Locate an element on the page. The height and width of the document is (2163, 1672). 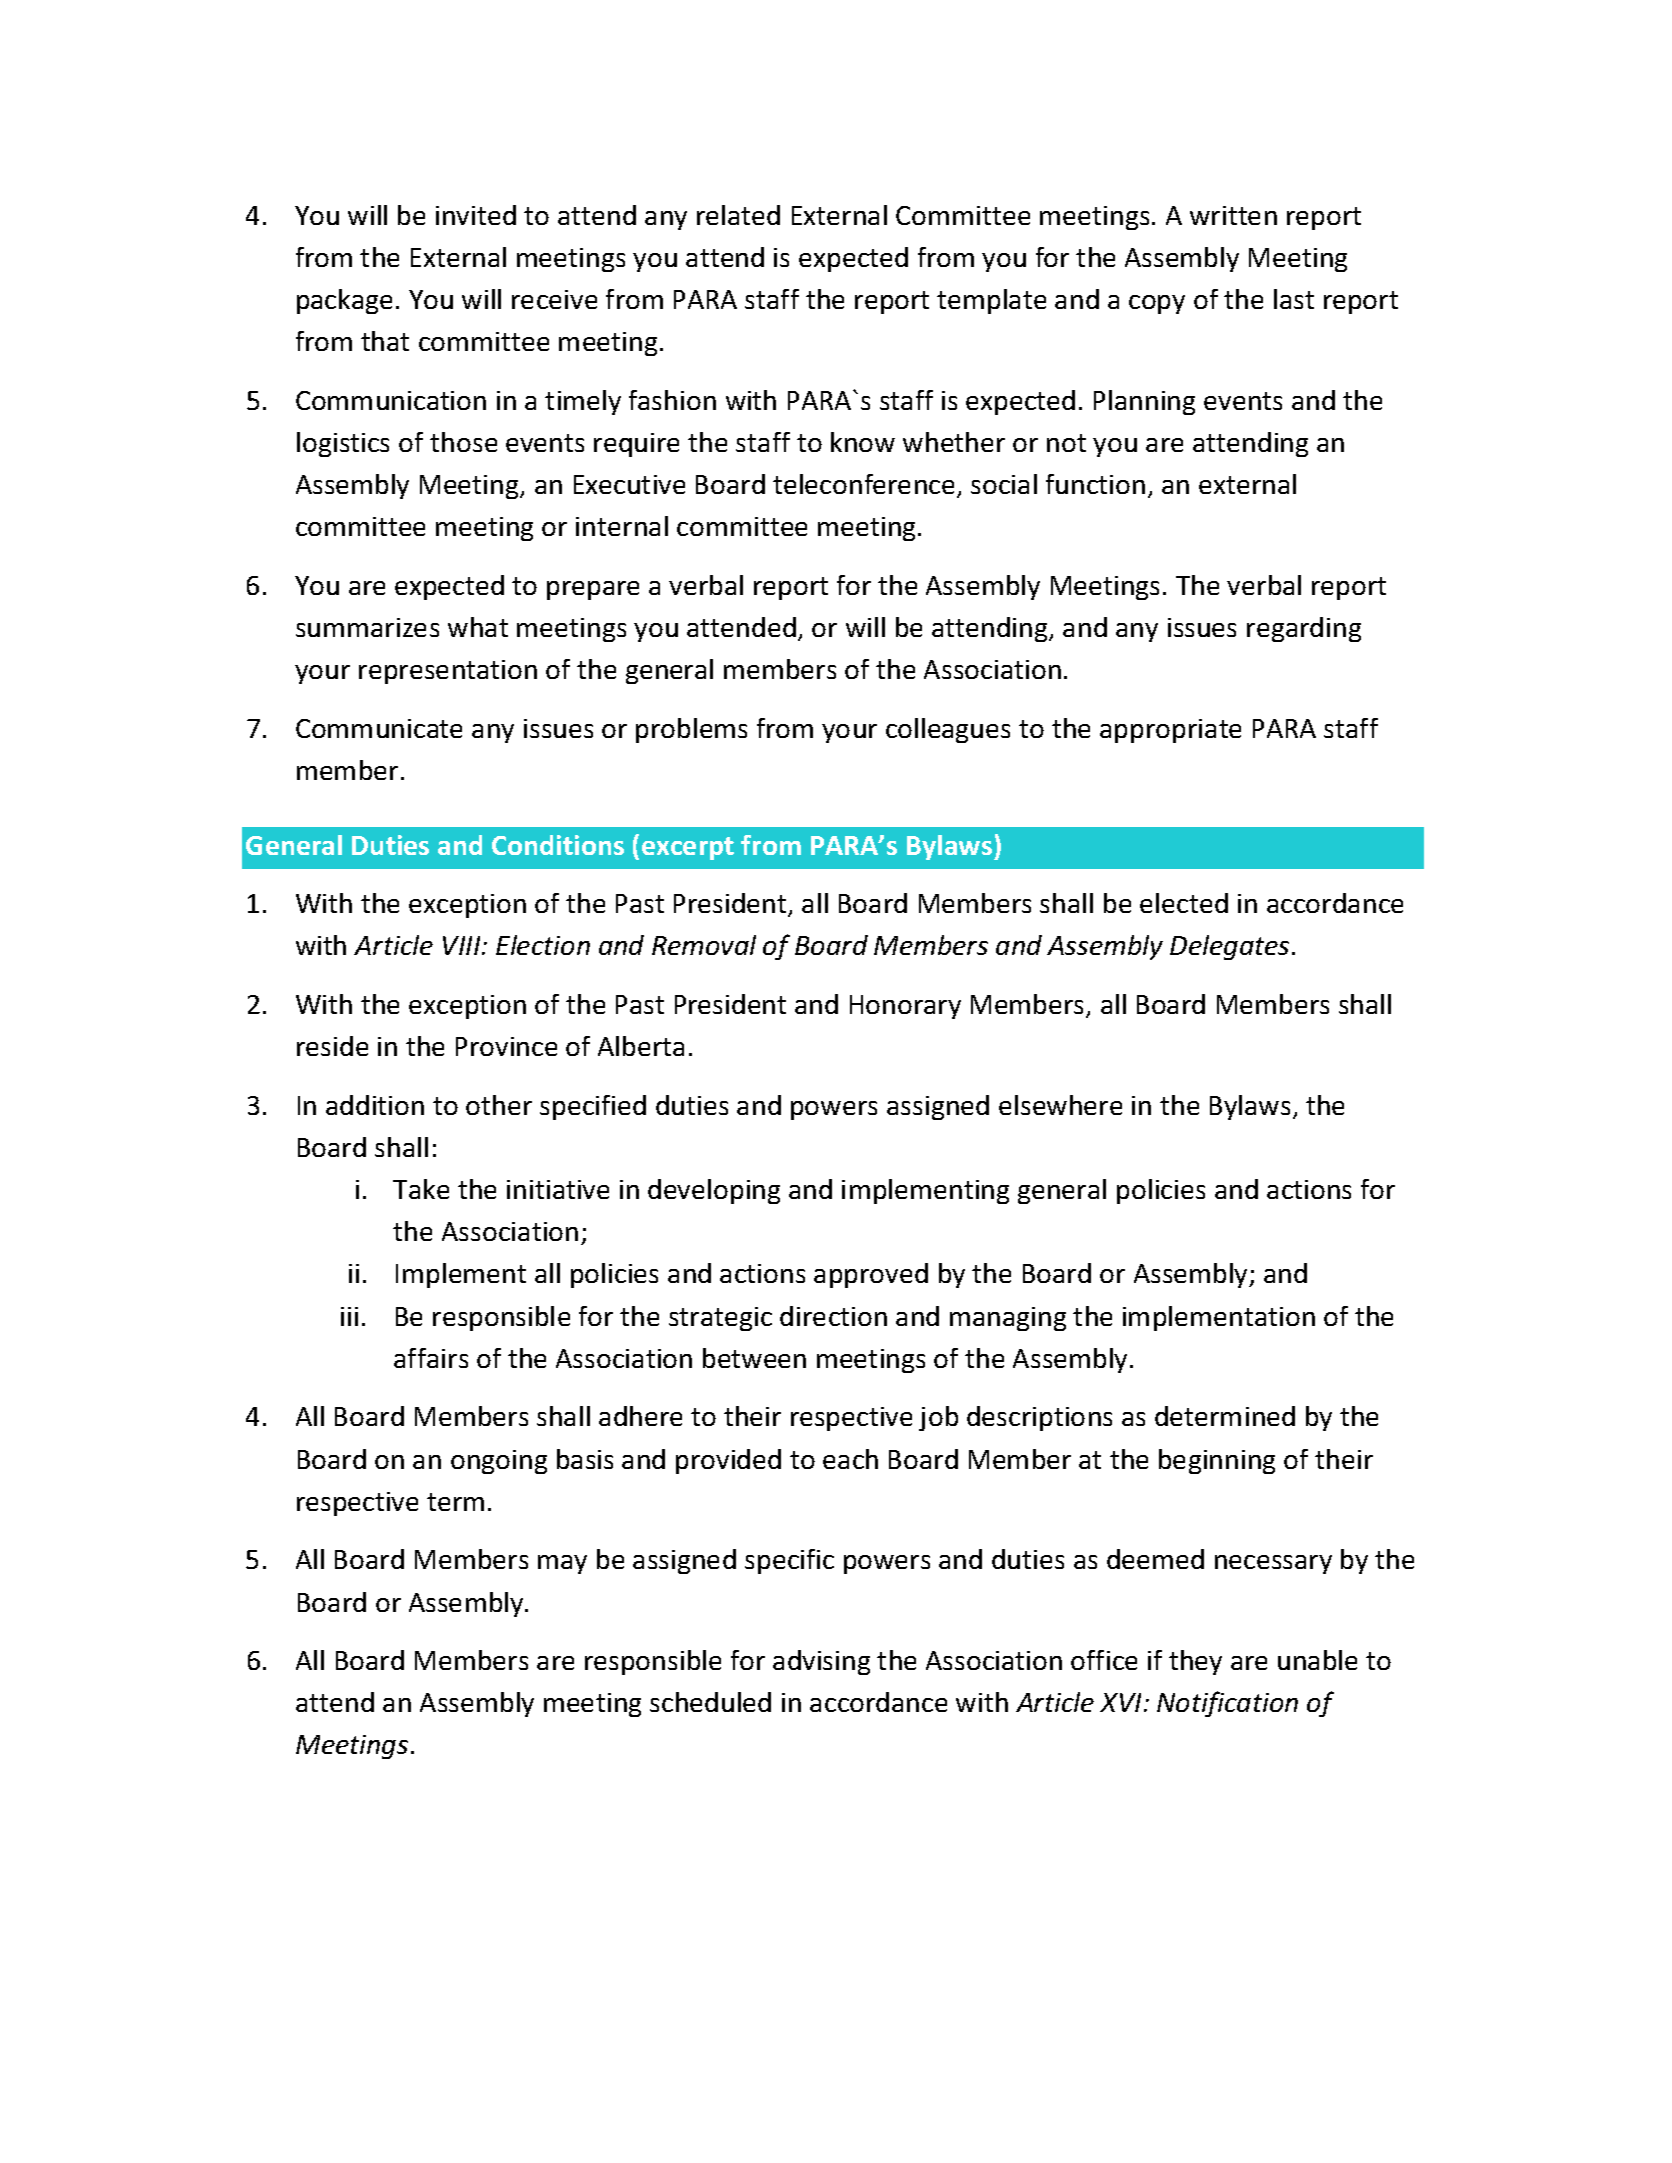
related is located at coordinates (738, 215).
